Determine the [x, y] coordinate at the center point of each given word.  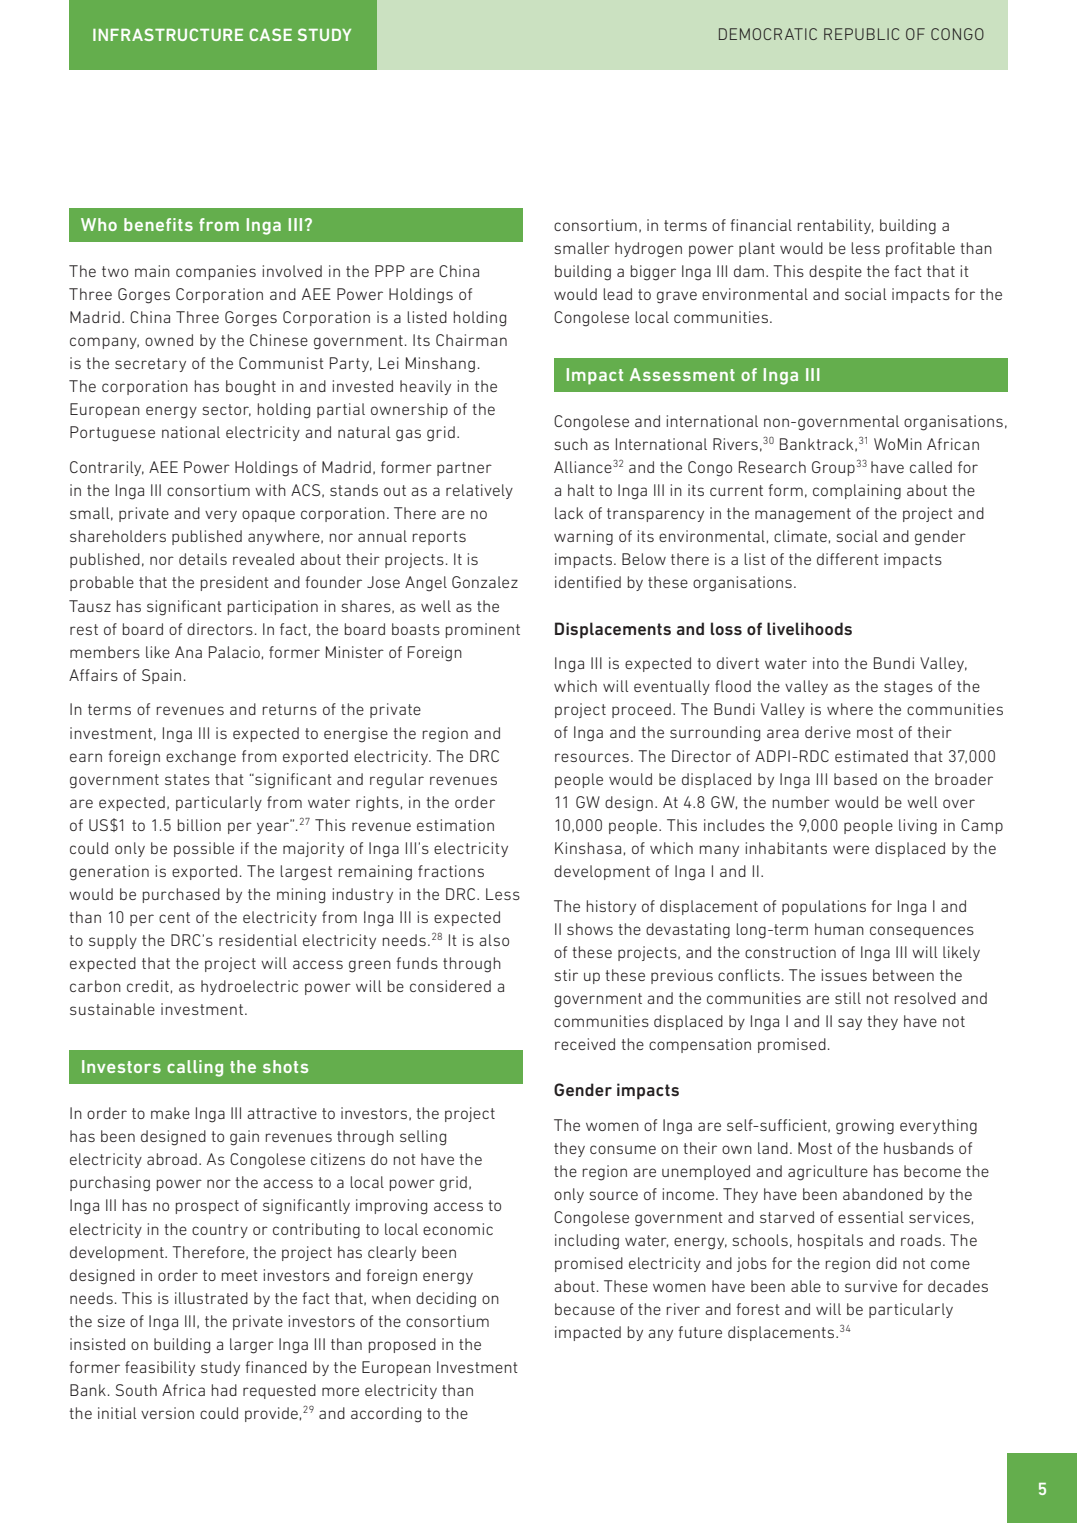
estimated [871, 756]
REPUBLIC [861, 34]
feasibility [160, 1368]
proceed [641, 710]
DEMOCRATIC [768, 34]
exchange [201, 758]
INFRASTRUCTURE [168, 34]
